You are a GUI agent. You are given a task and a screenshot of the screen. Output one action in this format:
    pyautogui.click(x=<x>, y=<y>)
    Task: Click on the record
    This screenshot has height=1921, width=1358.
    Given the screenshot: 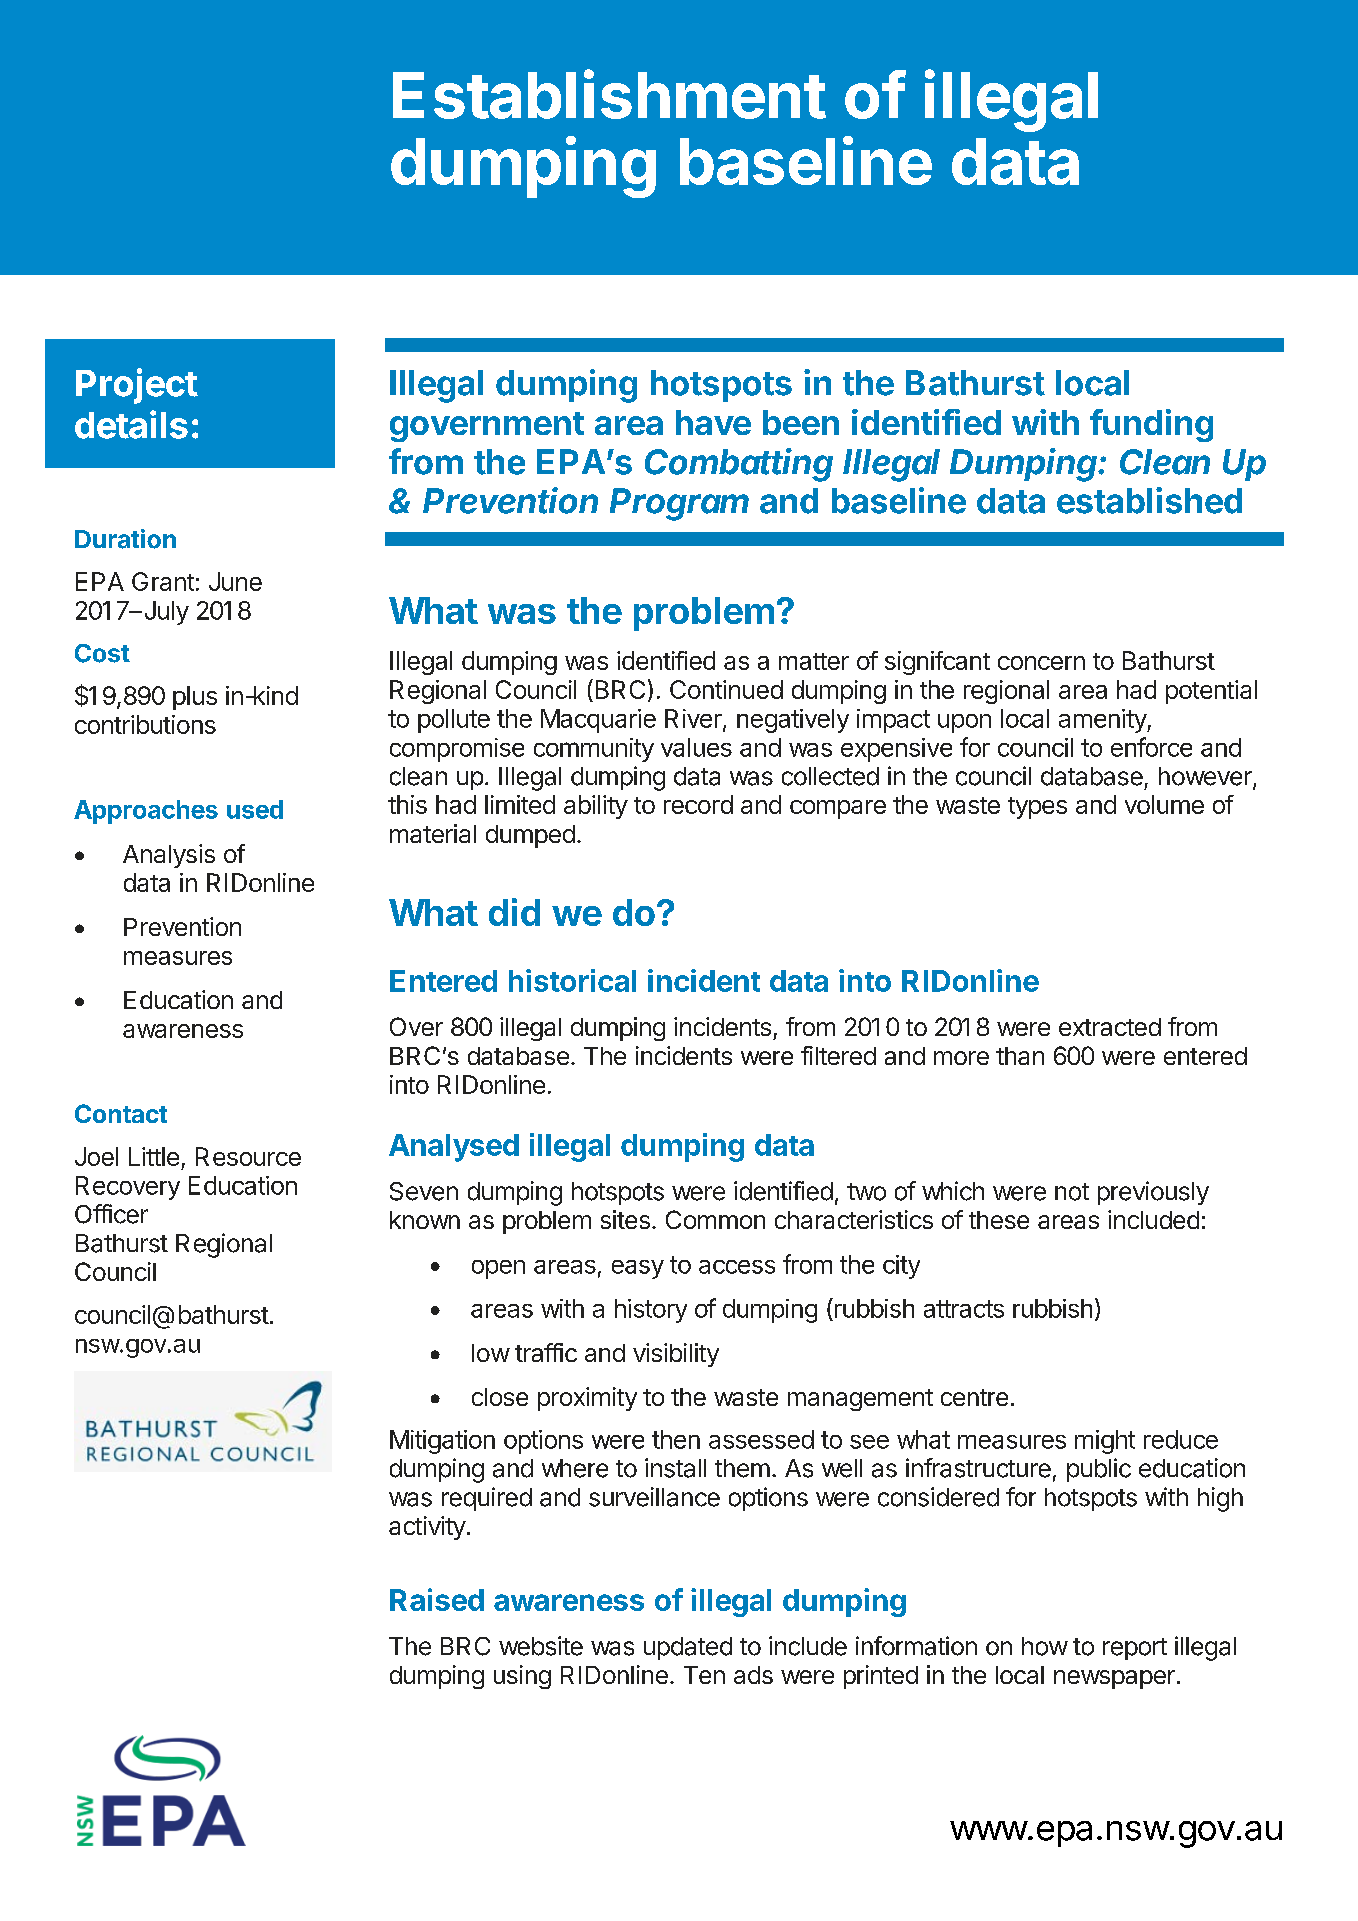 What is the action you would take?
    pyautogui.click(x=698, y=804)
